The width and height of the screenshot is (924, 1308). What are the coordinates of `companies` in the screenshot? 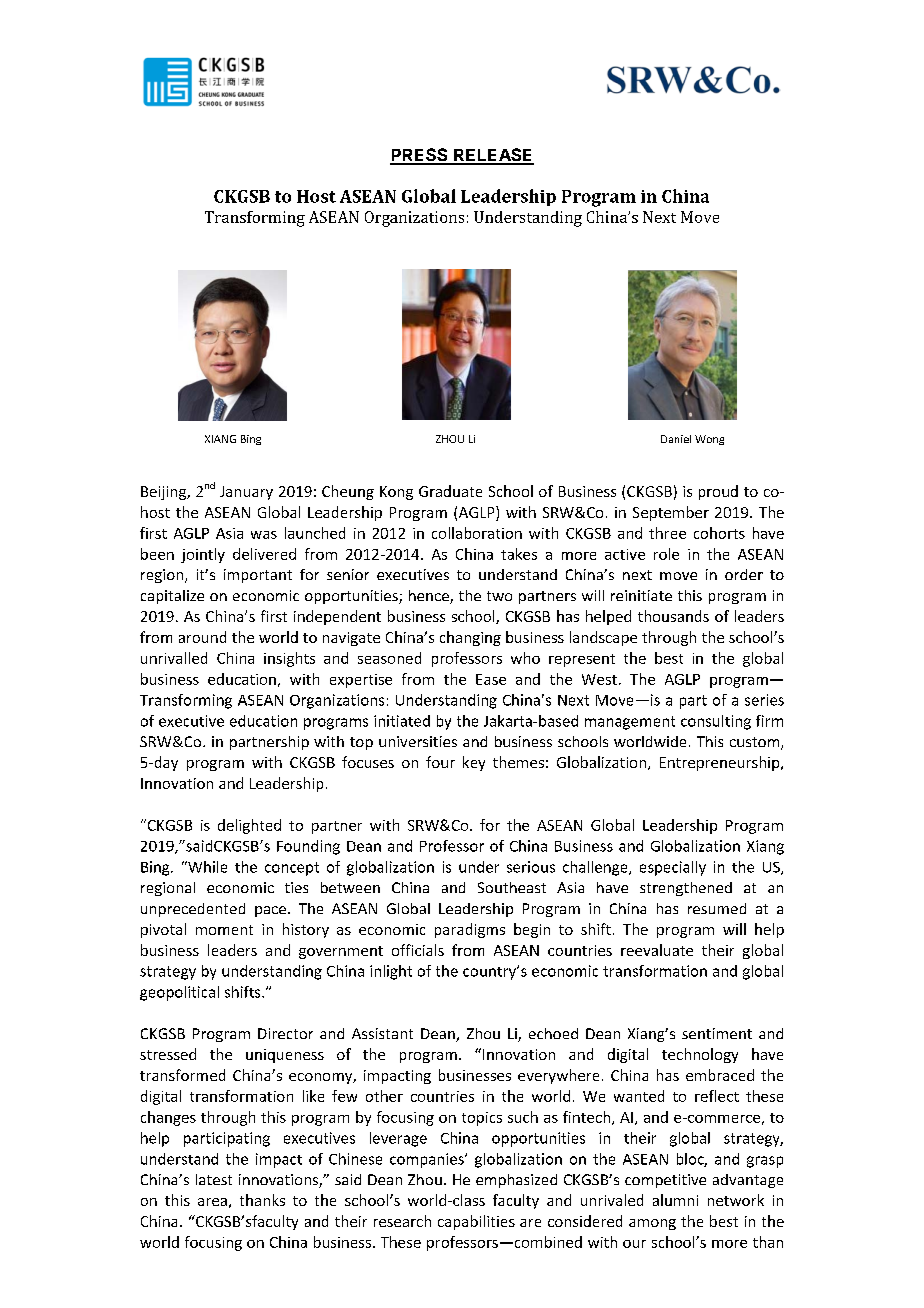 It's located at (428, 1160).
